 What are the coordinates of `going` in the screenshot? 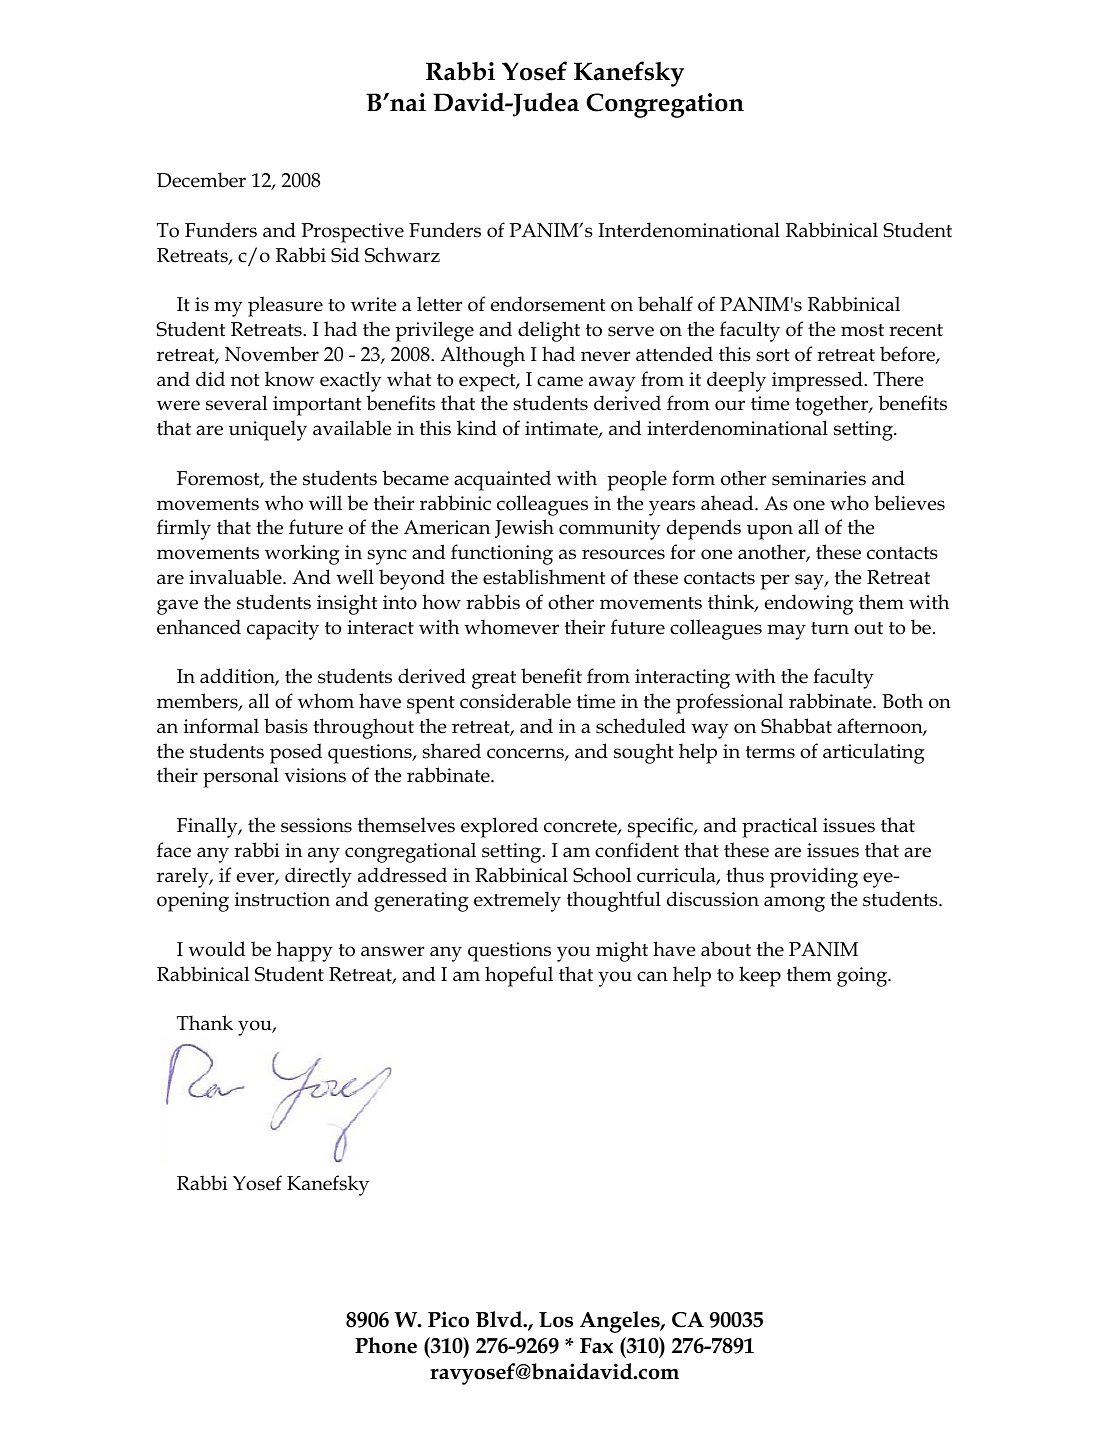 It's located at (863, 977).
